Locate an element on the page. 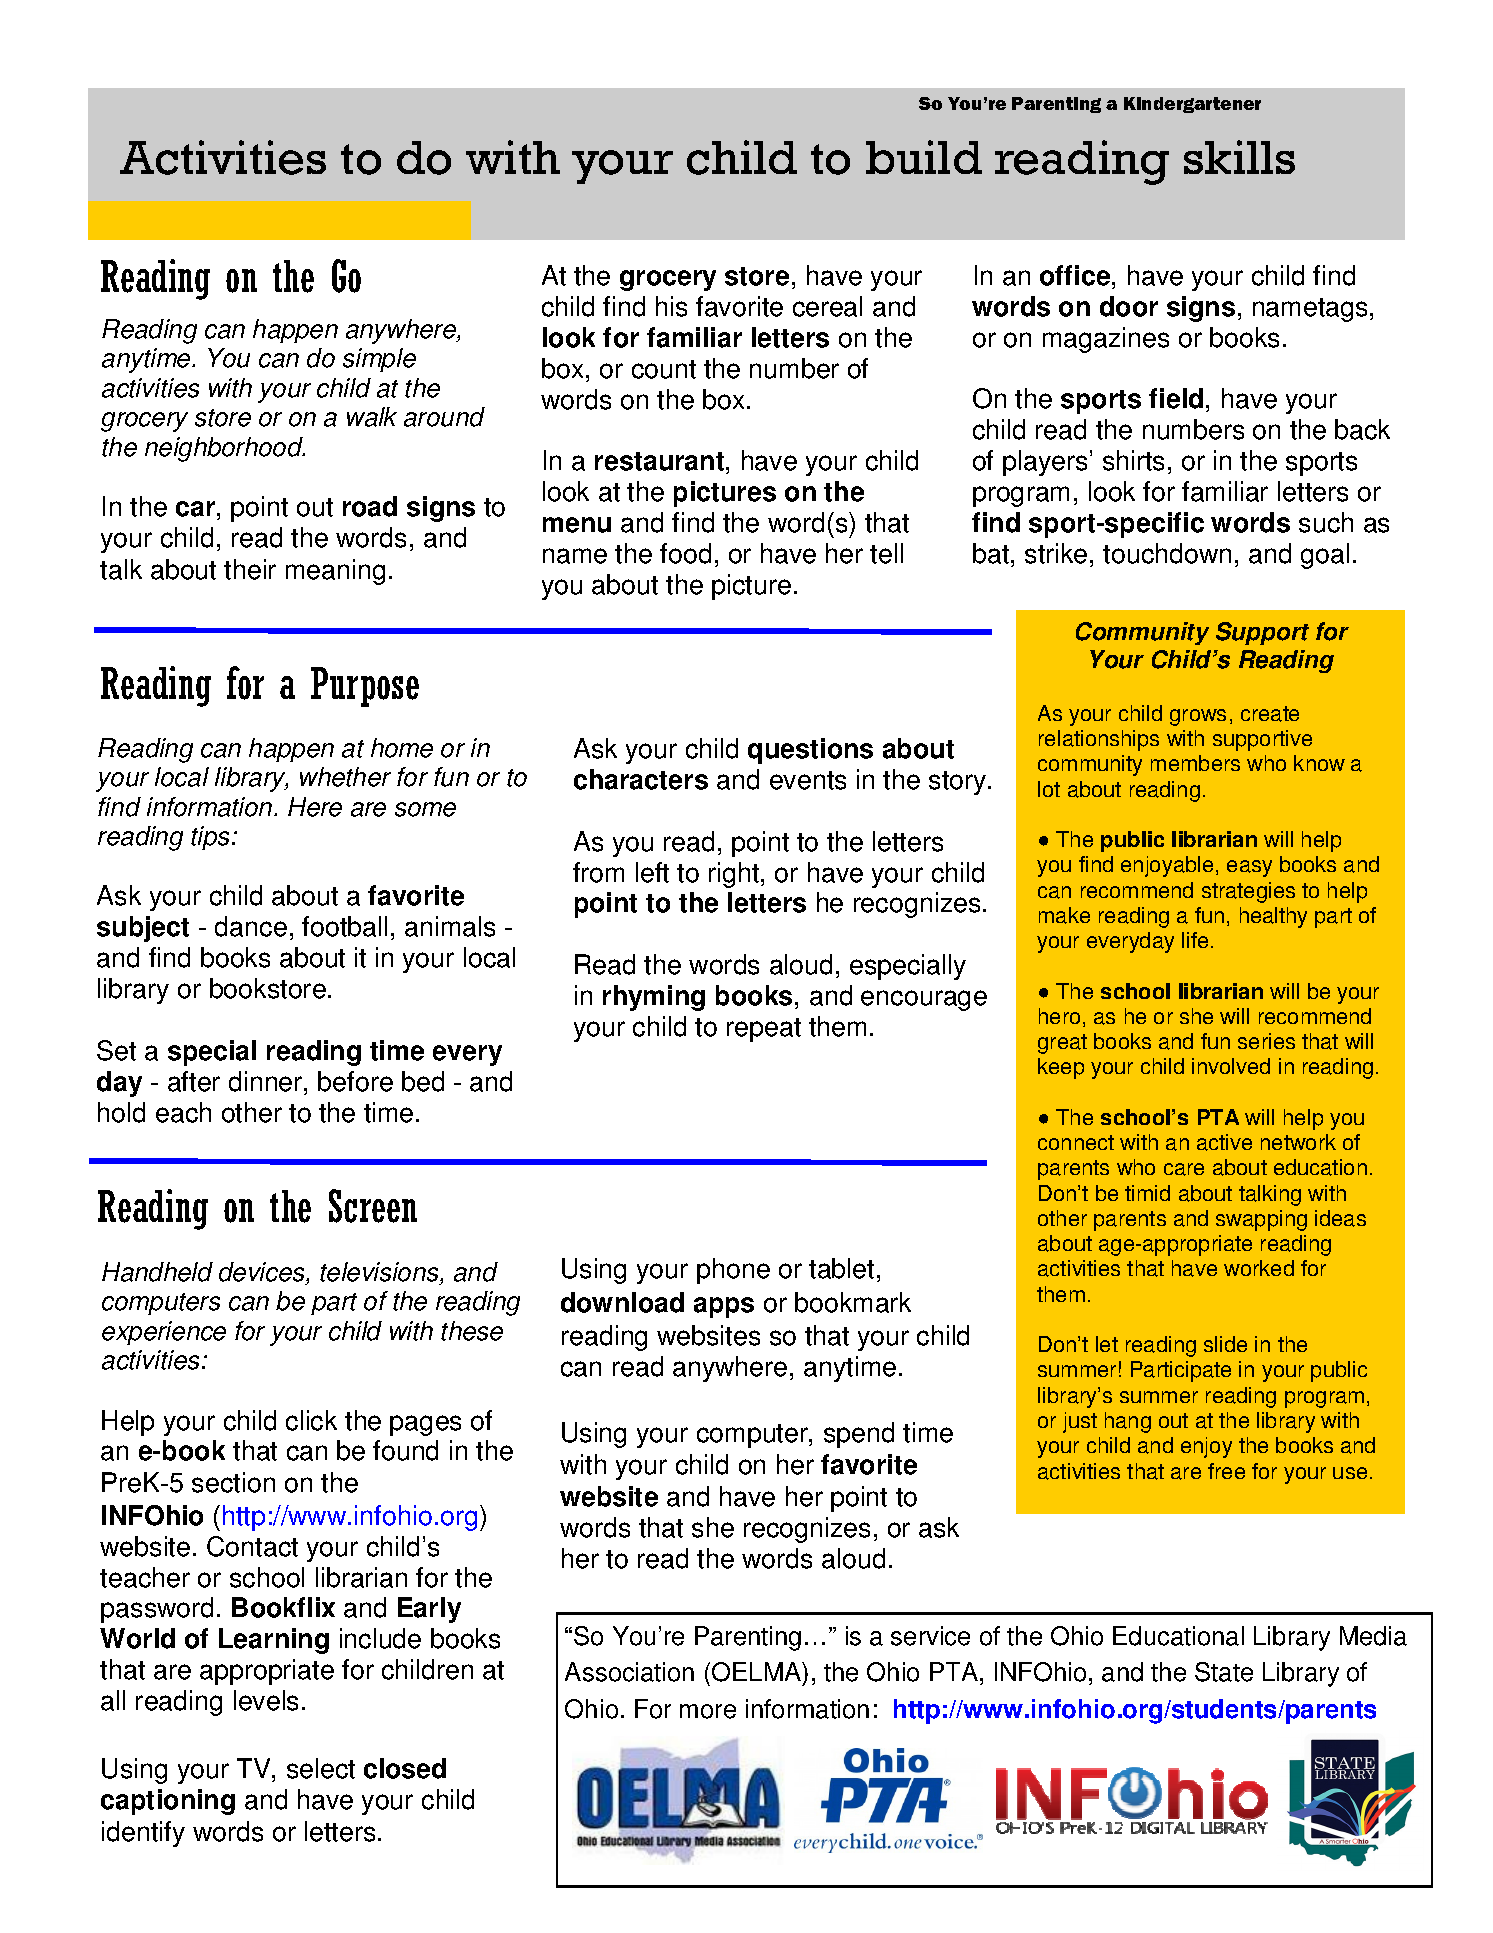 Image resolution: width=1493 pixels, height=1933 pixels. build is located at coordinates (924, 157).
